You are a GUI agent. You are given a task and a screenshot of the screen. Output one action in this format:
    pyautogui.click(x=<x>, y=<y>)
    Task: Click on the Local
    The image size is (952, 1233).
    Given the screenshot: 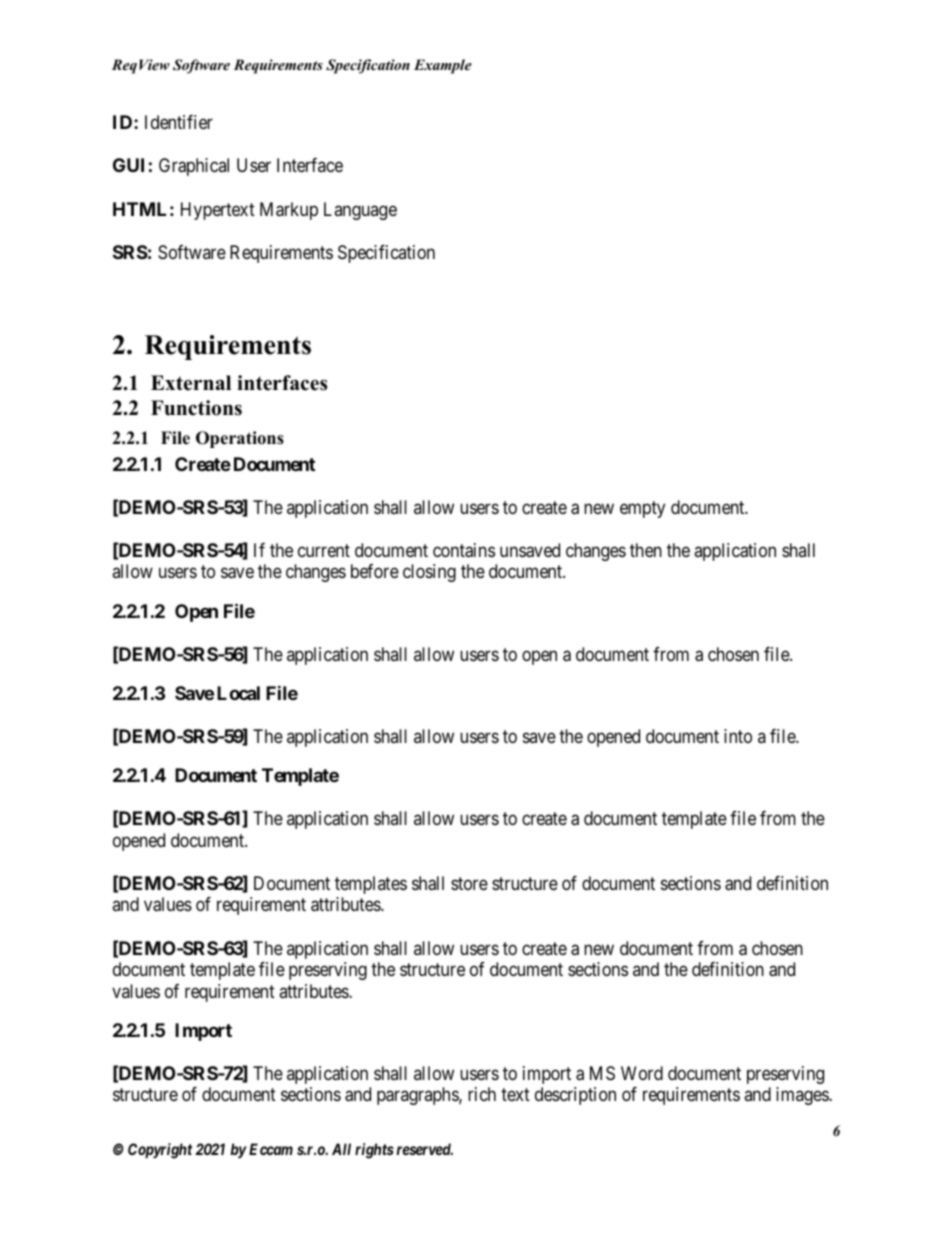 What is the action you would take?
    pyautogui.click(x=238, y=693)
